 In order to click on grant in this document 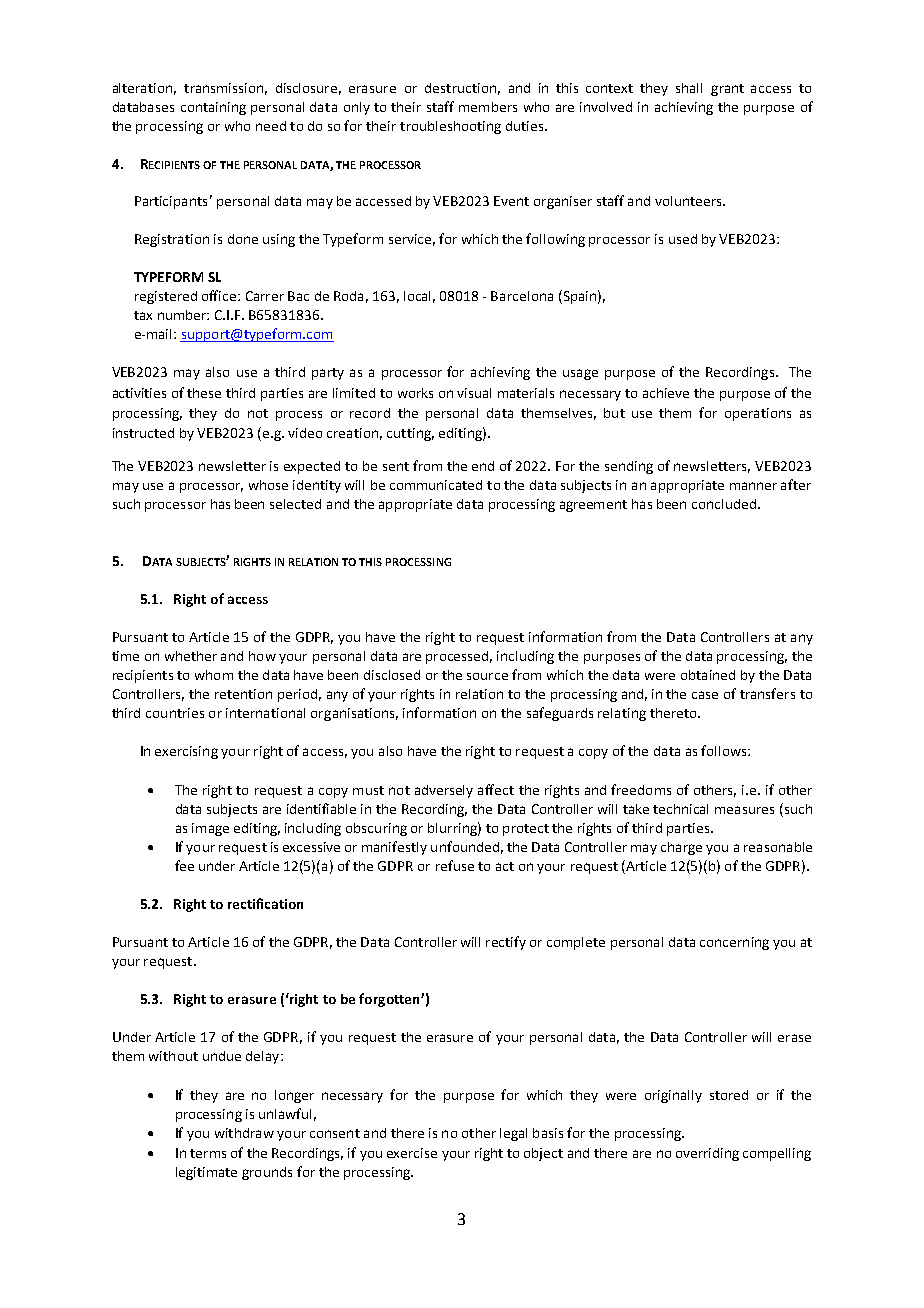, I will do `click(727, 90)`.
